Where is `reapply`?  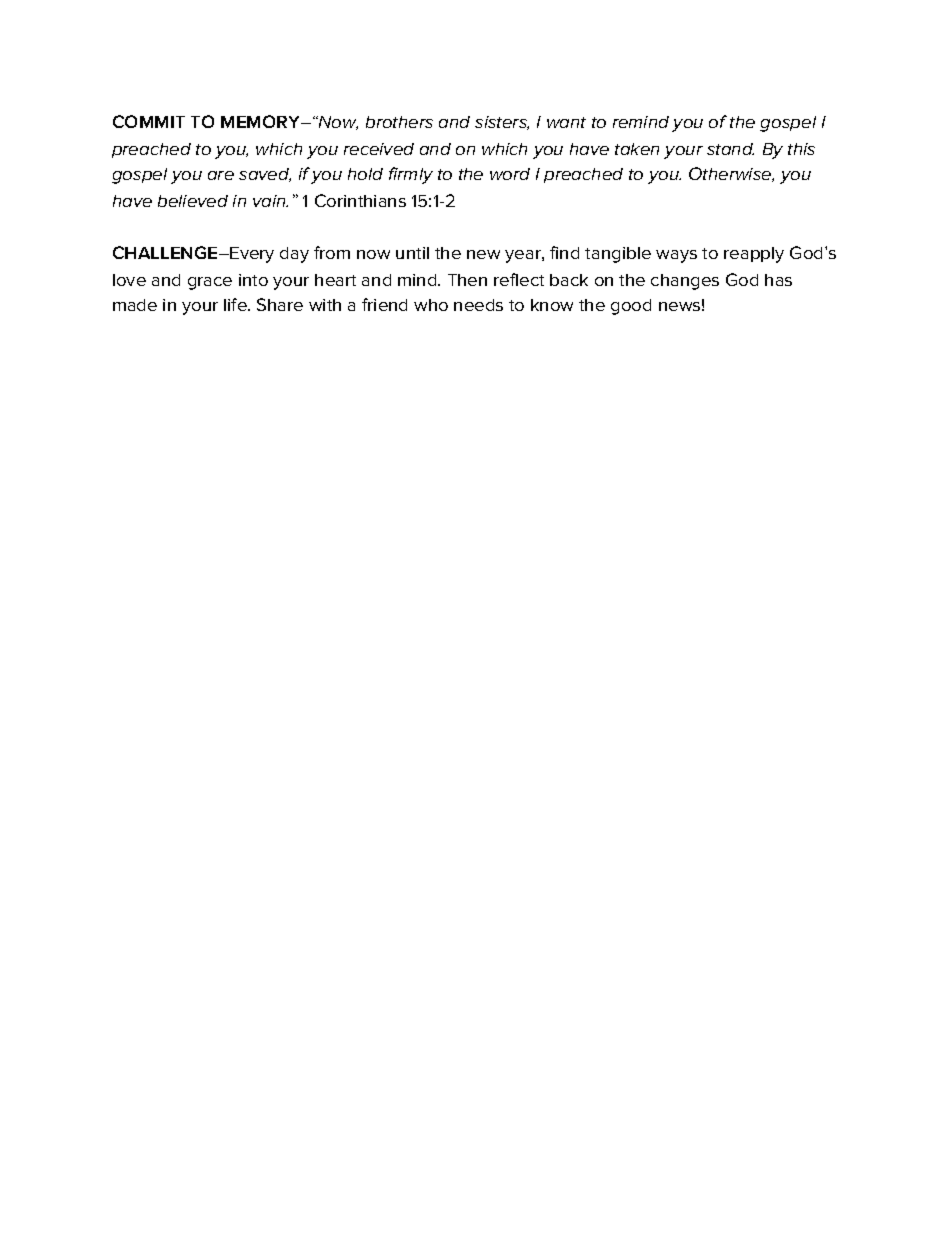 reapply is located at coordinates (754, 255).
